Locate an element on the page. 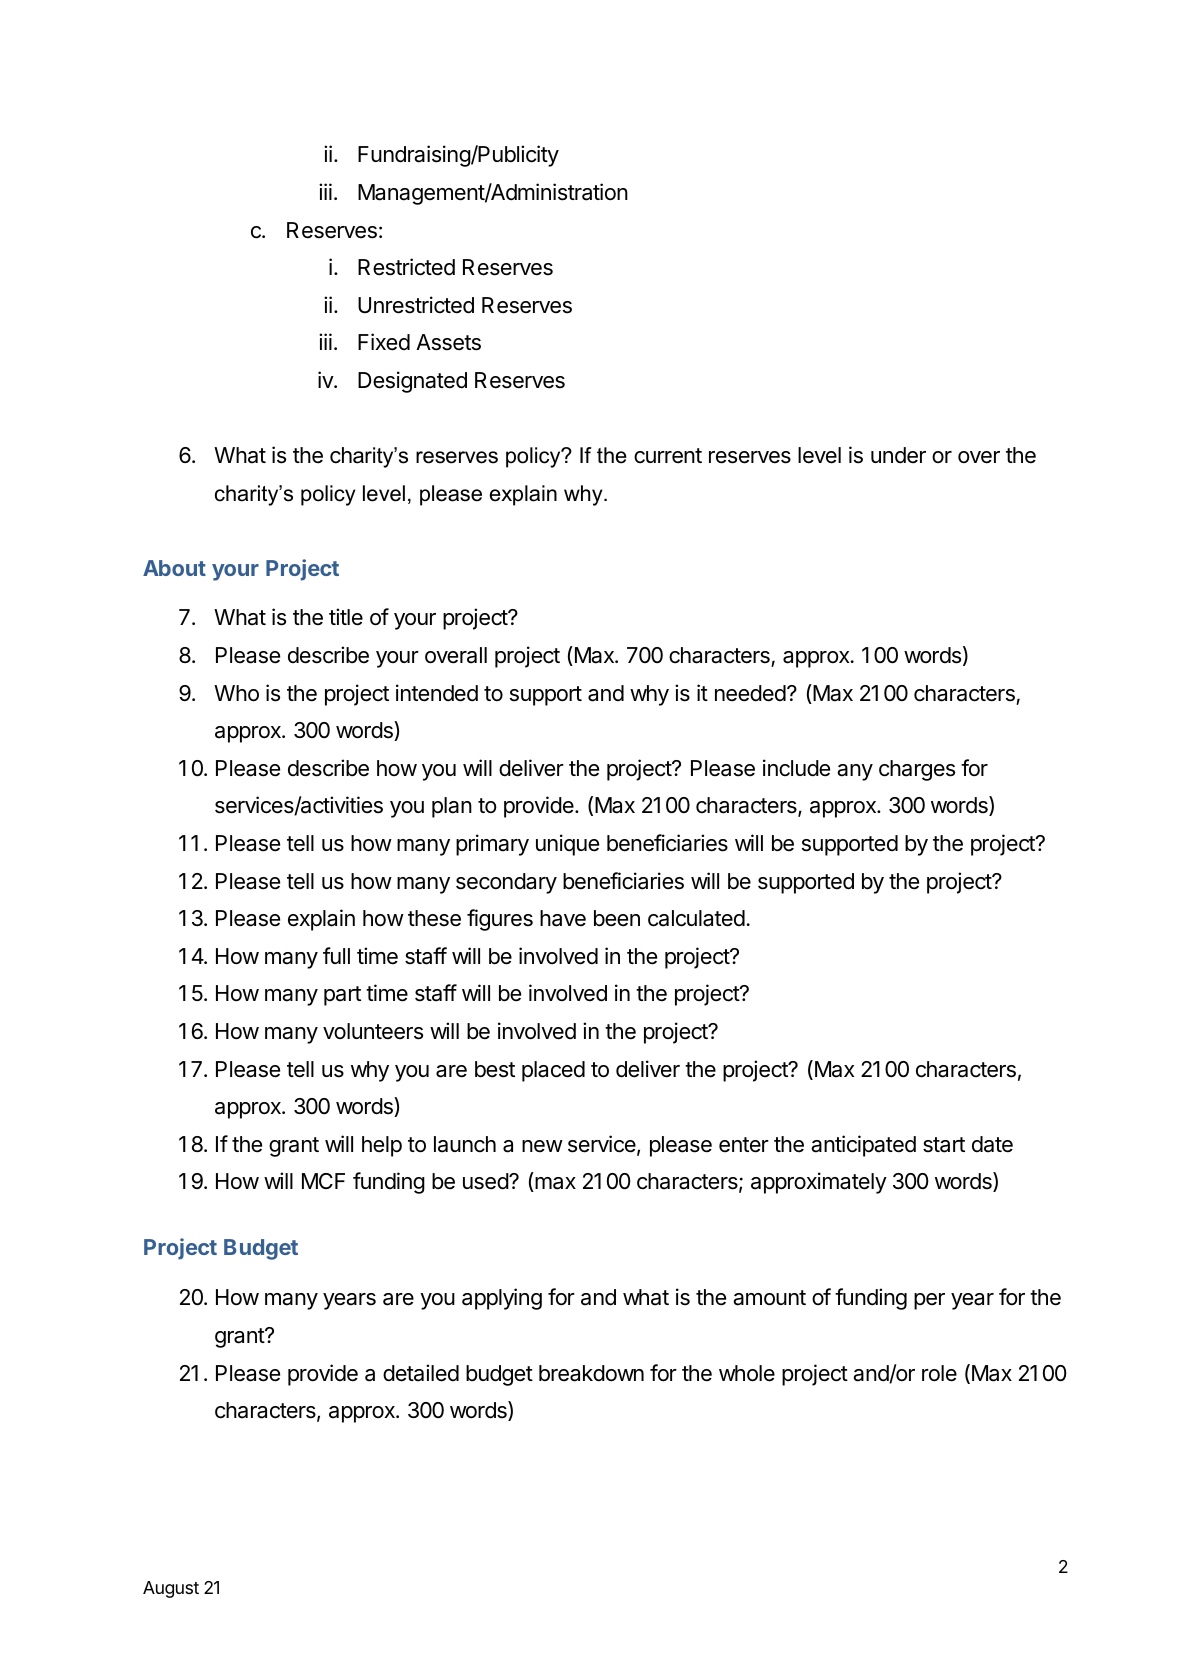 This document has height=1668, width=1180. August is located at coordinates (171, 1589).
